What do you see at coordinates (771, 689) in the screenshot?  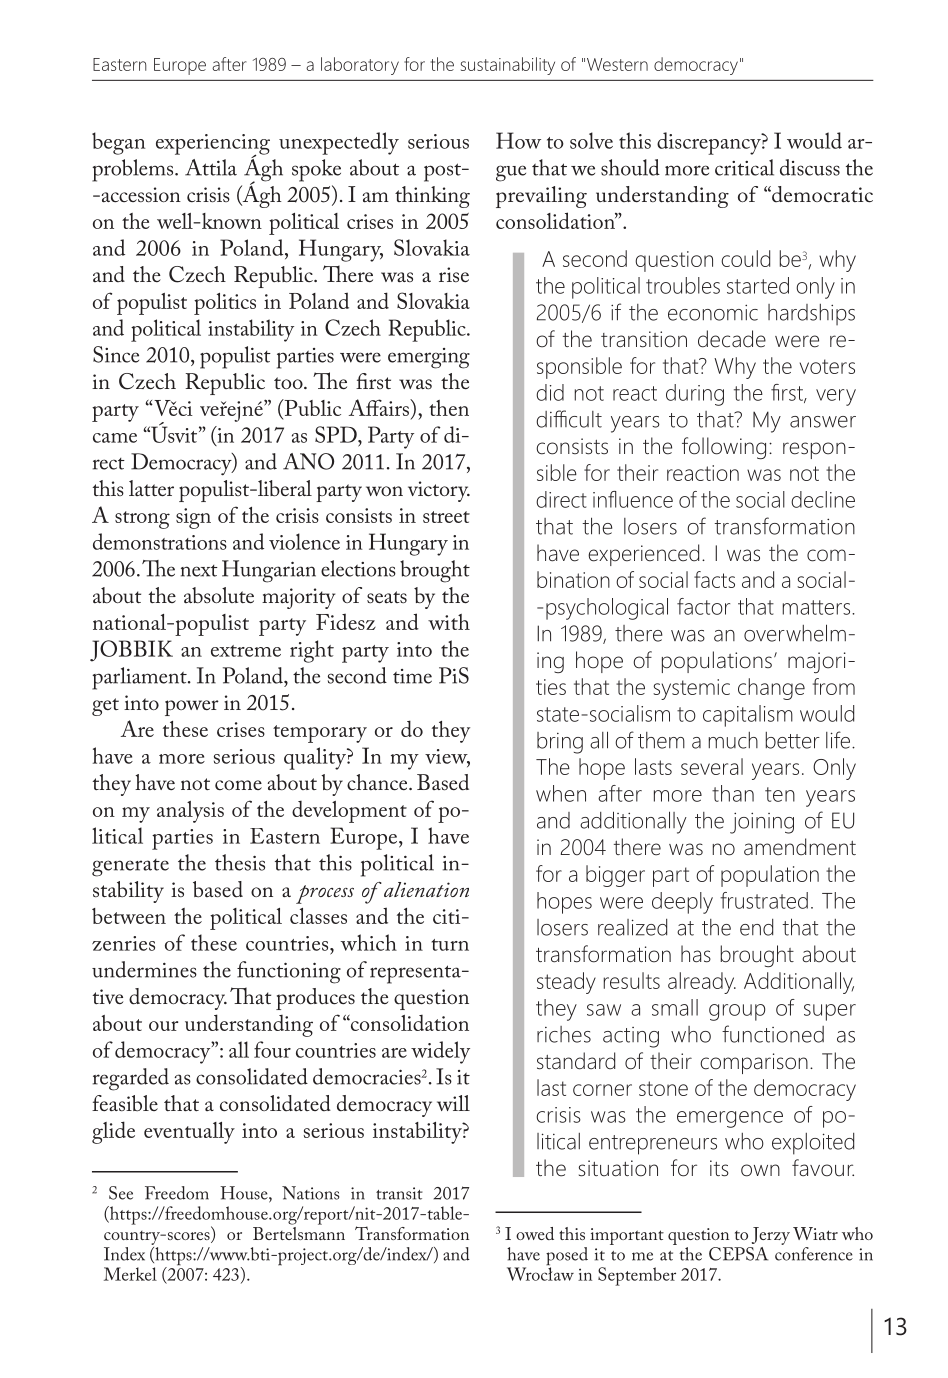 I see `change` at bounding box center [771, 689].
